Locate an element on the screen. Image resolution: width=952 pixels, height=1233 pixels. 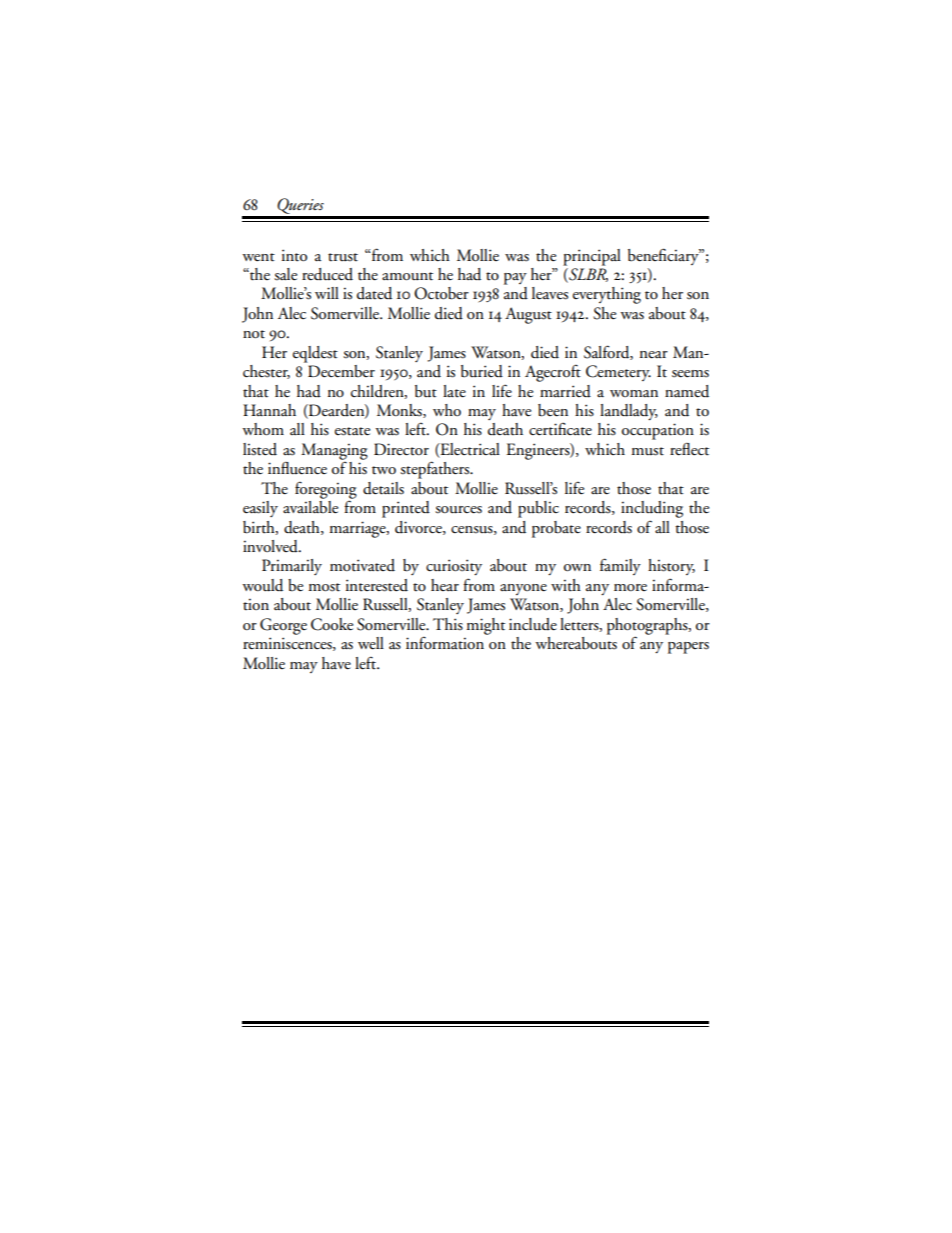
principal is located at coordinates (592, 257).
